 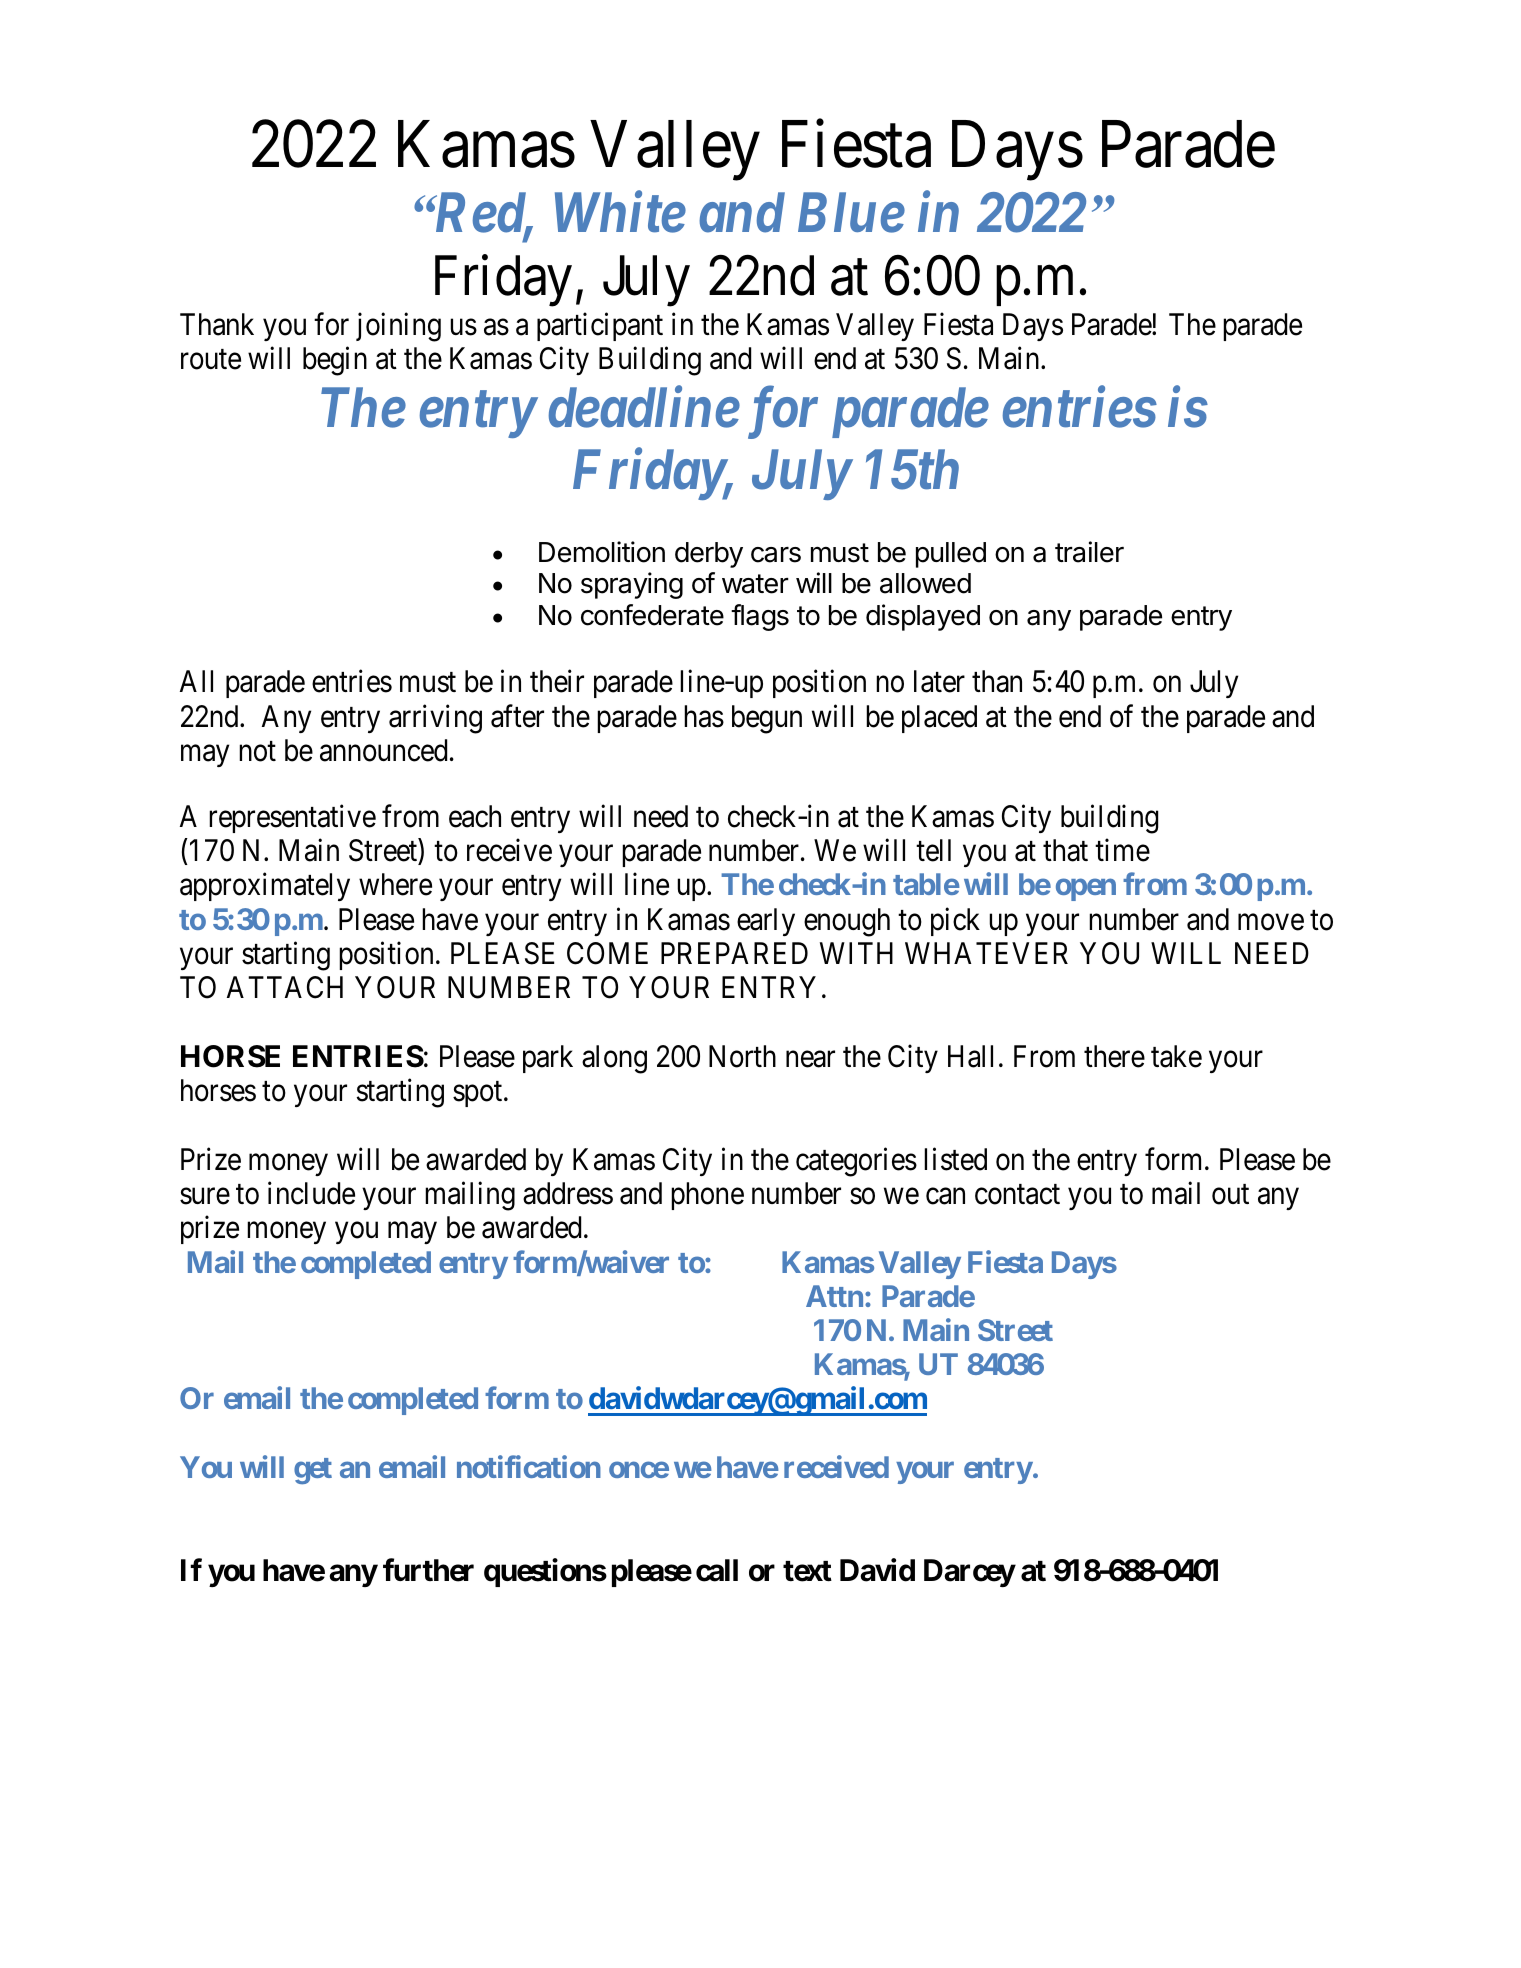 I want to click on get, so click(x=313, y=1471).
